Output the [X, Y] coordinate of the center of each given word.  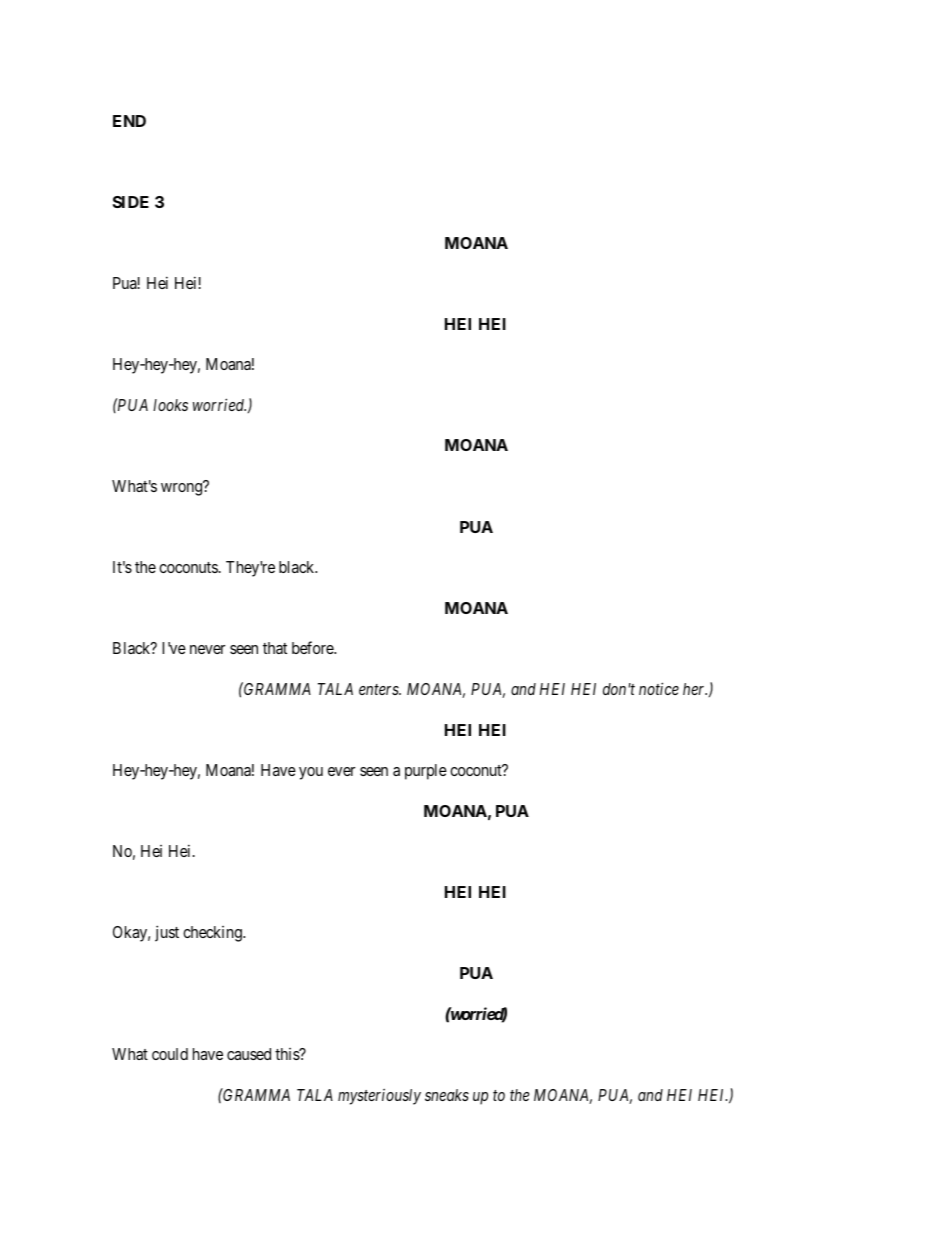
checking [213, 934]
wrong [183, 489]
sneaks [447, 1095]
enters [380, 689]
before [313, 647]
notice [659, 688]
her [695, 689]
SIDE [131, 202]
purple [426, 772]
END [129, 121]
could [170, 1054]
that [275, 648]
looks [170, 405]
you [311, 773]
